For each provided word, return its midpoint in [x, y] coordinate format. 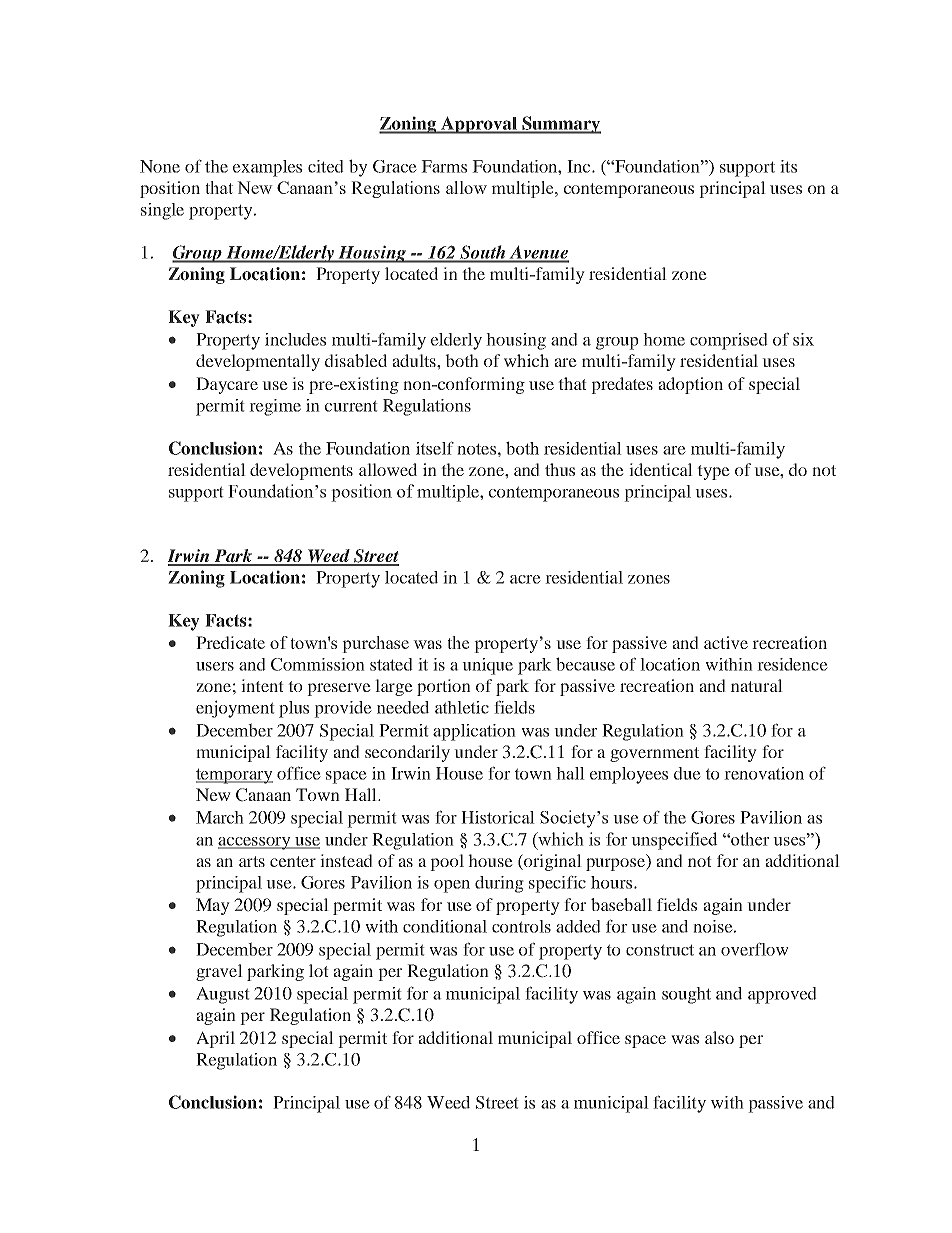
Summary [560, 125]
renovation [764, 773]
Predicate [230, 642]
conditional [445, 926]
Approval [479, 125]
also [719, 1037]
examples [267, 168]
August [223, 995]
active [726, 642]
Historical [498, 817]
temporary [234, 776]
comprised [729, 341]
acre [525, 579]
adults [415, 360]
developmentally [258, 362]
